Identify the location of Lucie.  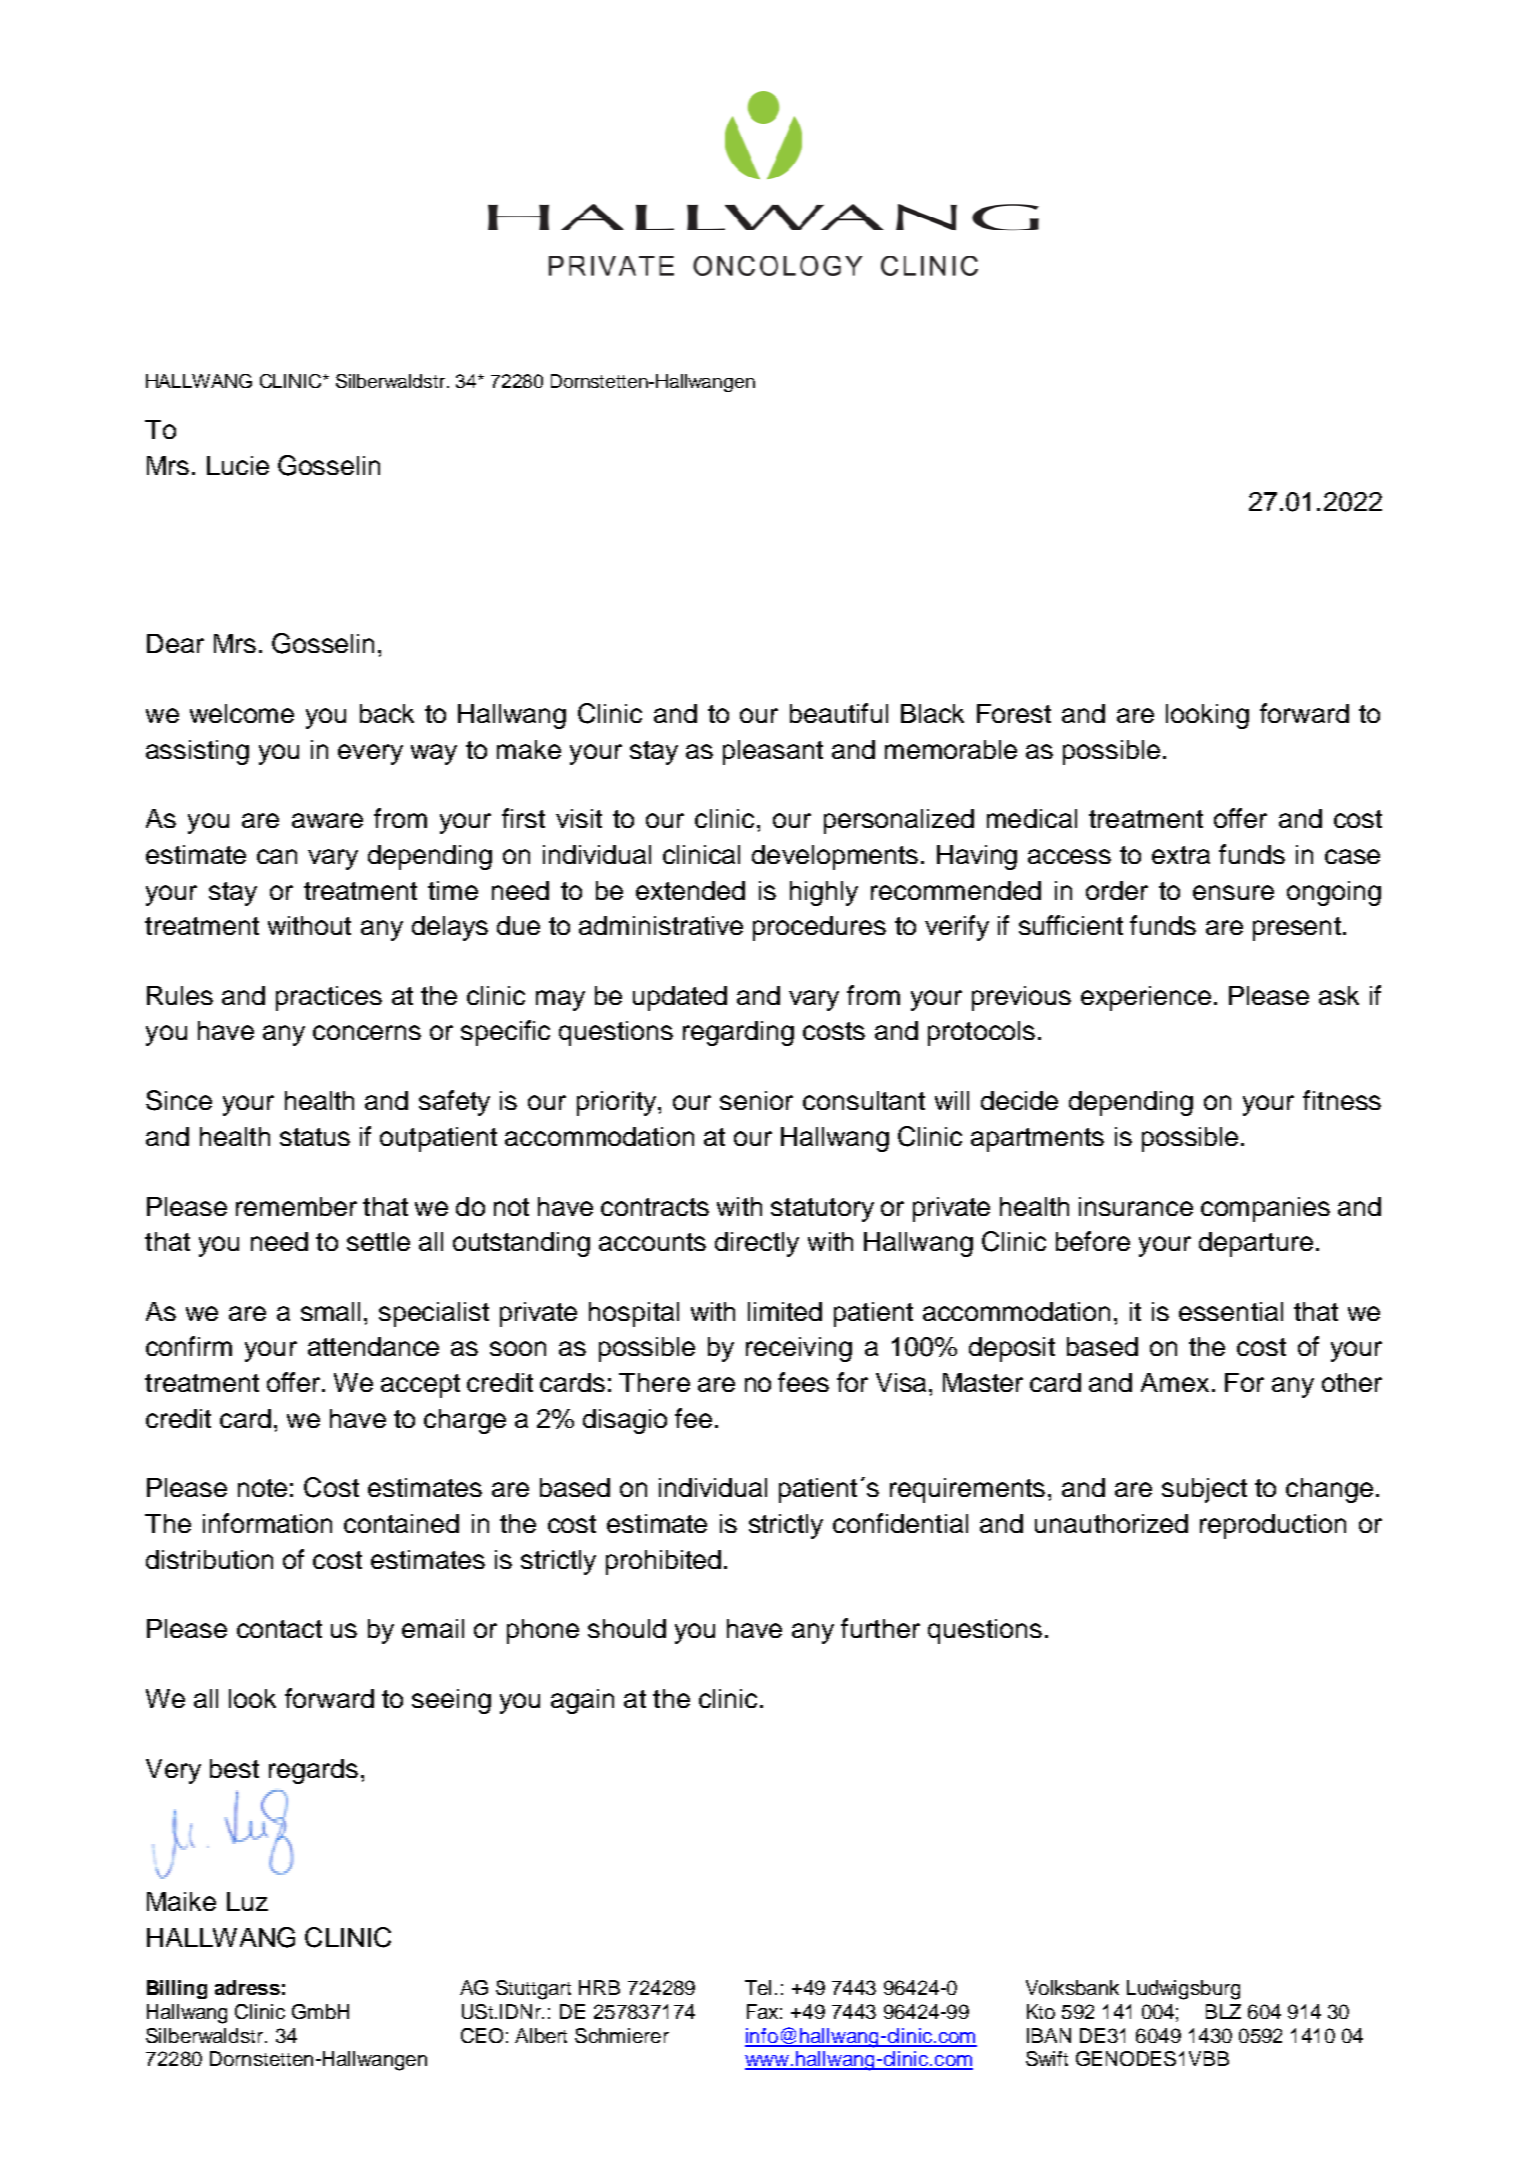
(238, 465).
